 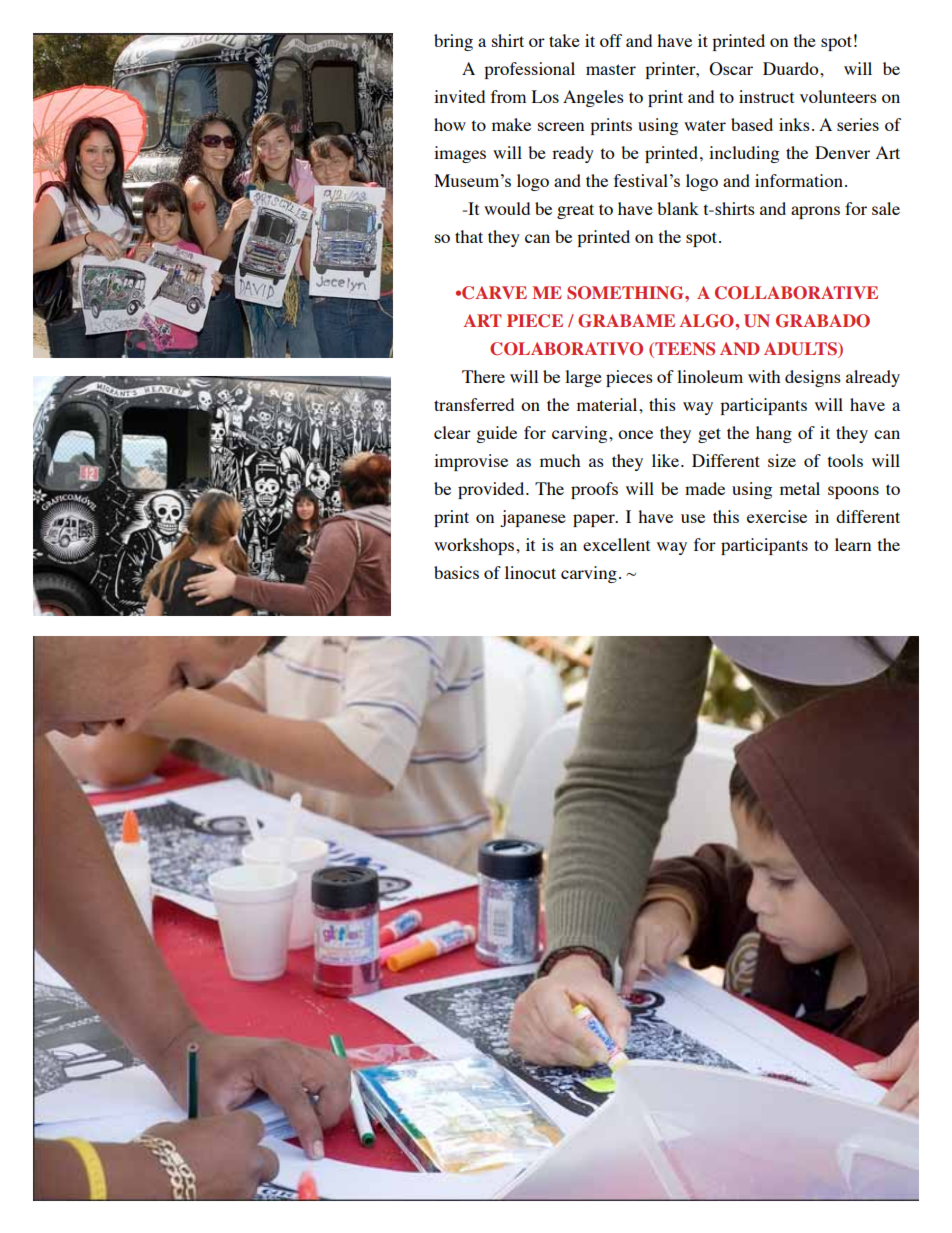 What do you see at coordinates (529, 70) in the image?
I see `professional` at bounding box center [529, 70].
